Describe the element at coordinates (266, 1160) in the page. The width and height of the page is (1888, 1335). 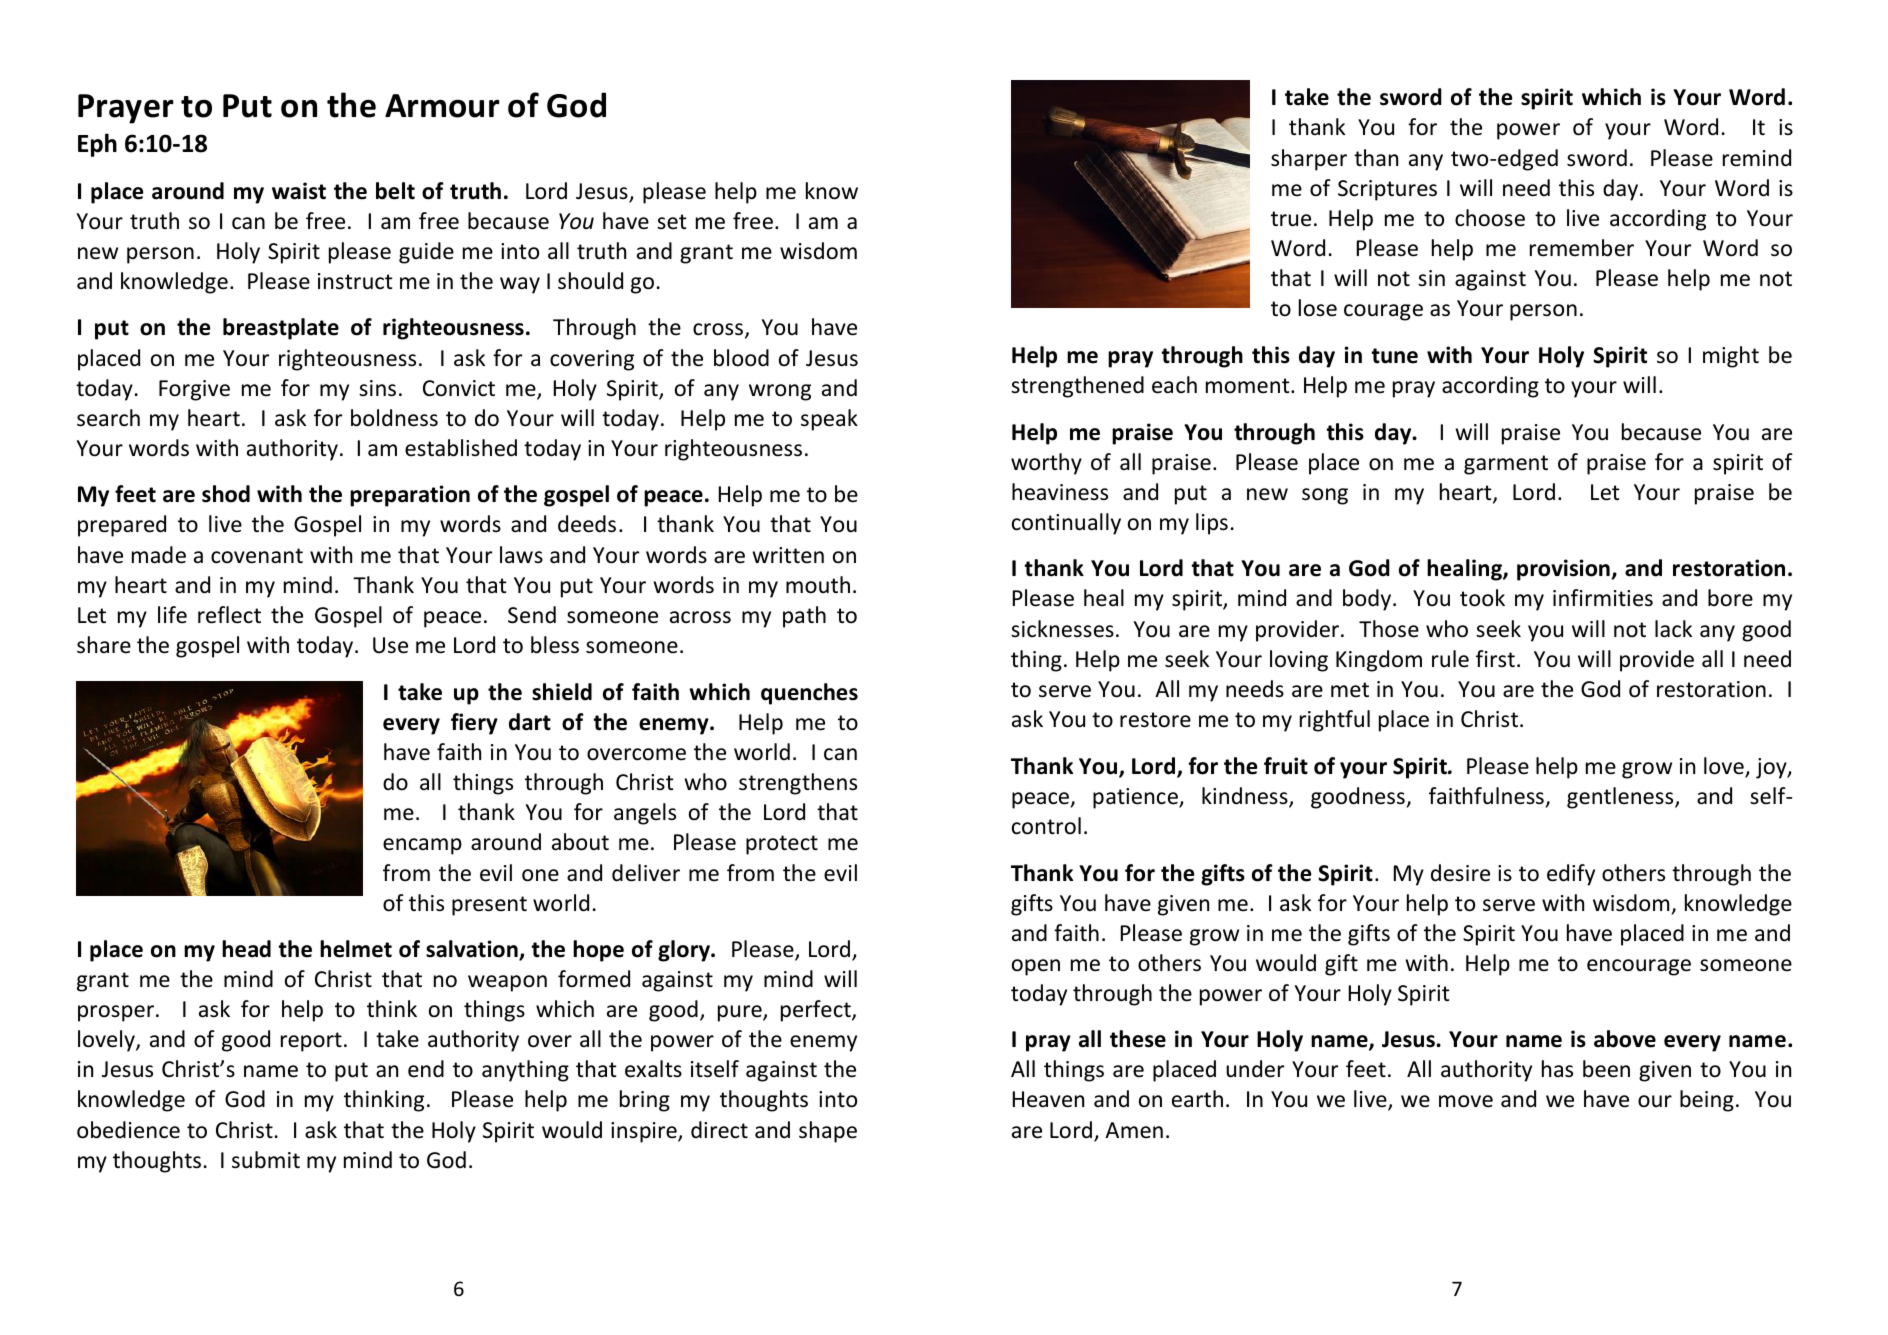
I see `submit` at that location.
